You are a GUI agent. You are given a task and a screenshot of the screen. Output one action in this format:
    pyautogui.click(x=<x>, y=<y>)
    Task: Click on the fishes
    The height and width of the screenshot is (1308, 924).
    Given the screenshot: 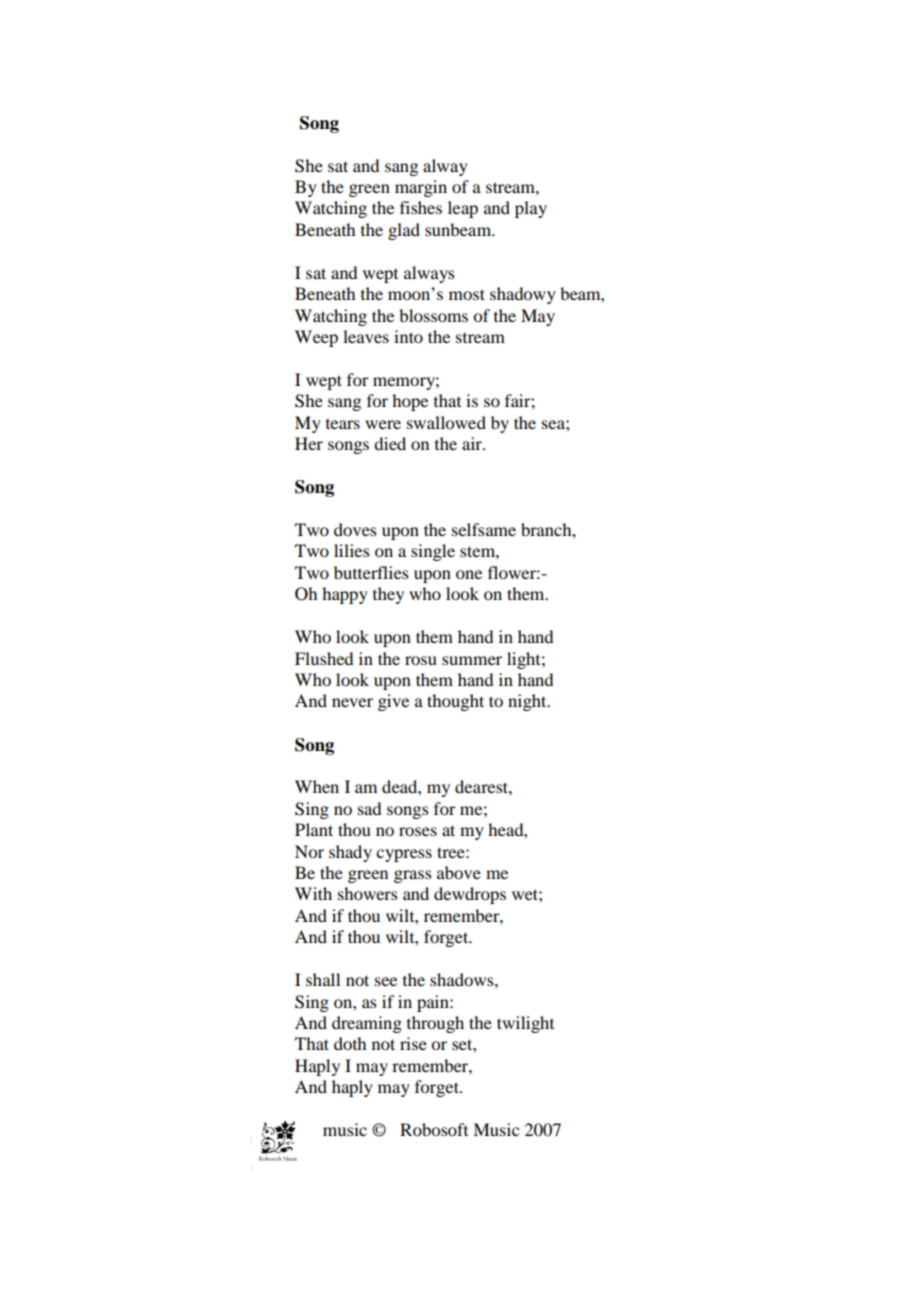 What is the action you would take?
    pyautogui.click(x=421, y=207)
